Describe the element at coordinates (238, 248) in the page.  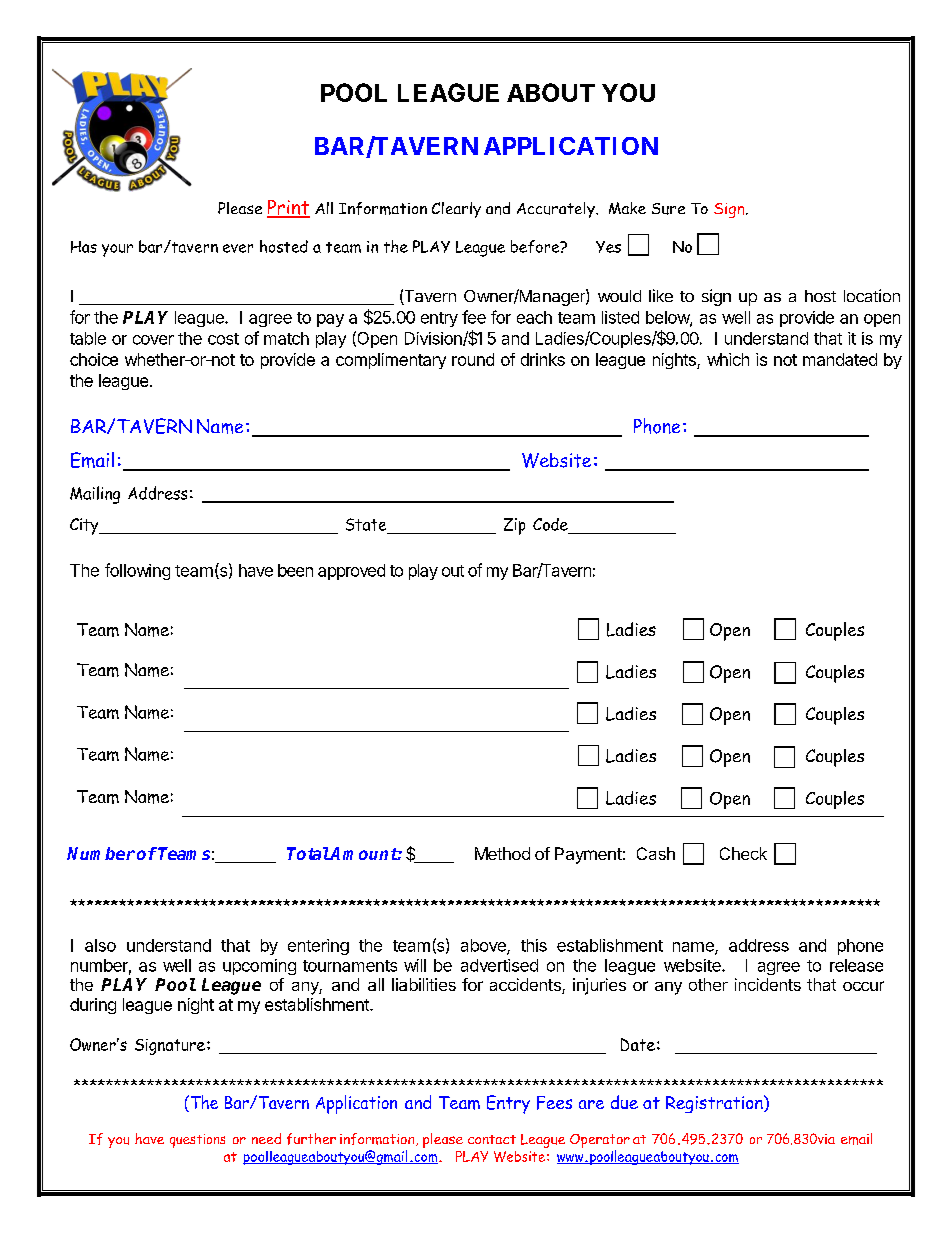
I see `ever` at that location.
